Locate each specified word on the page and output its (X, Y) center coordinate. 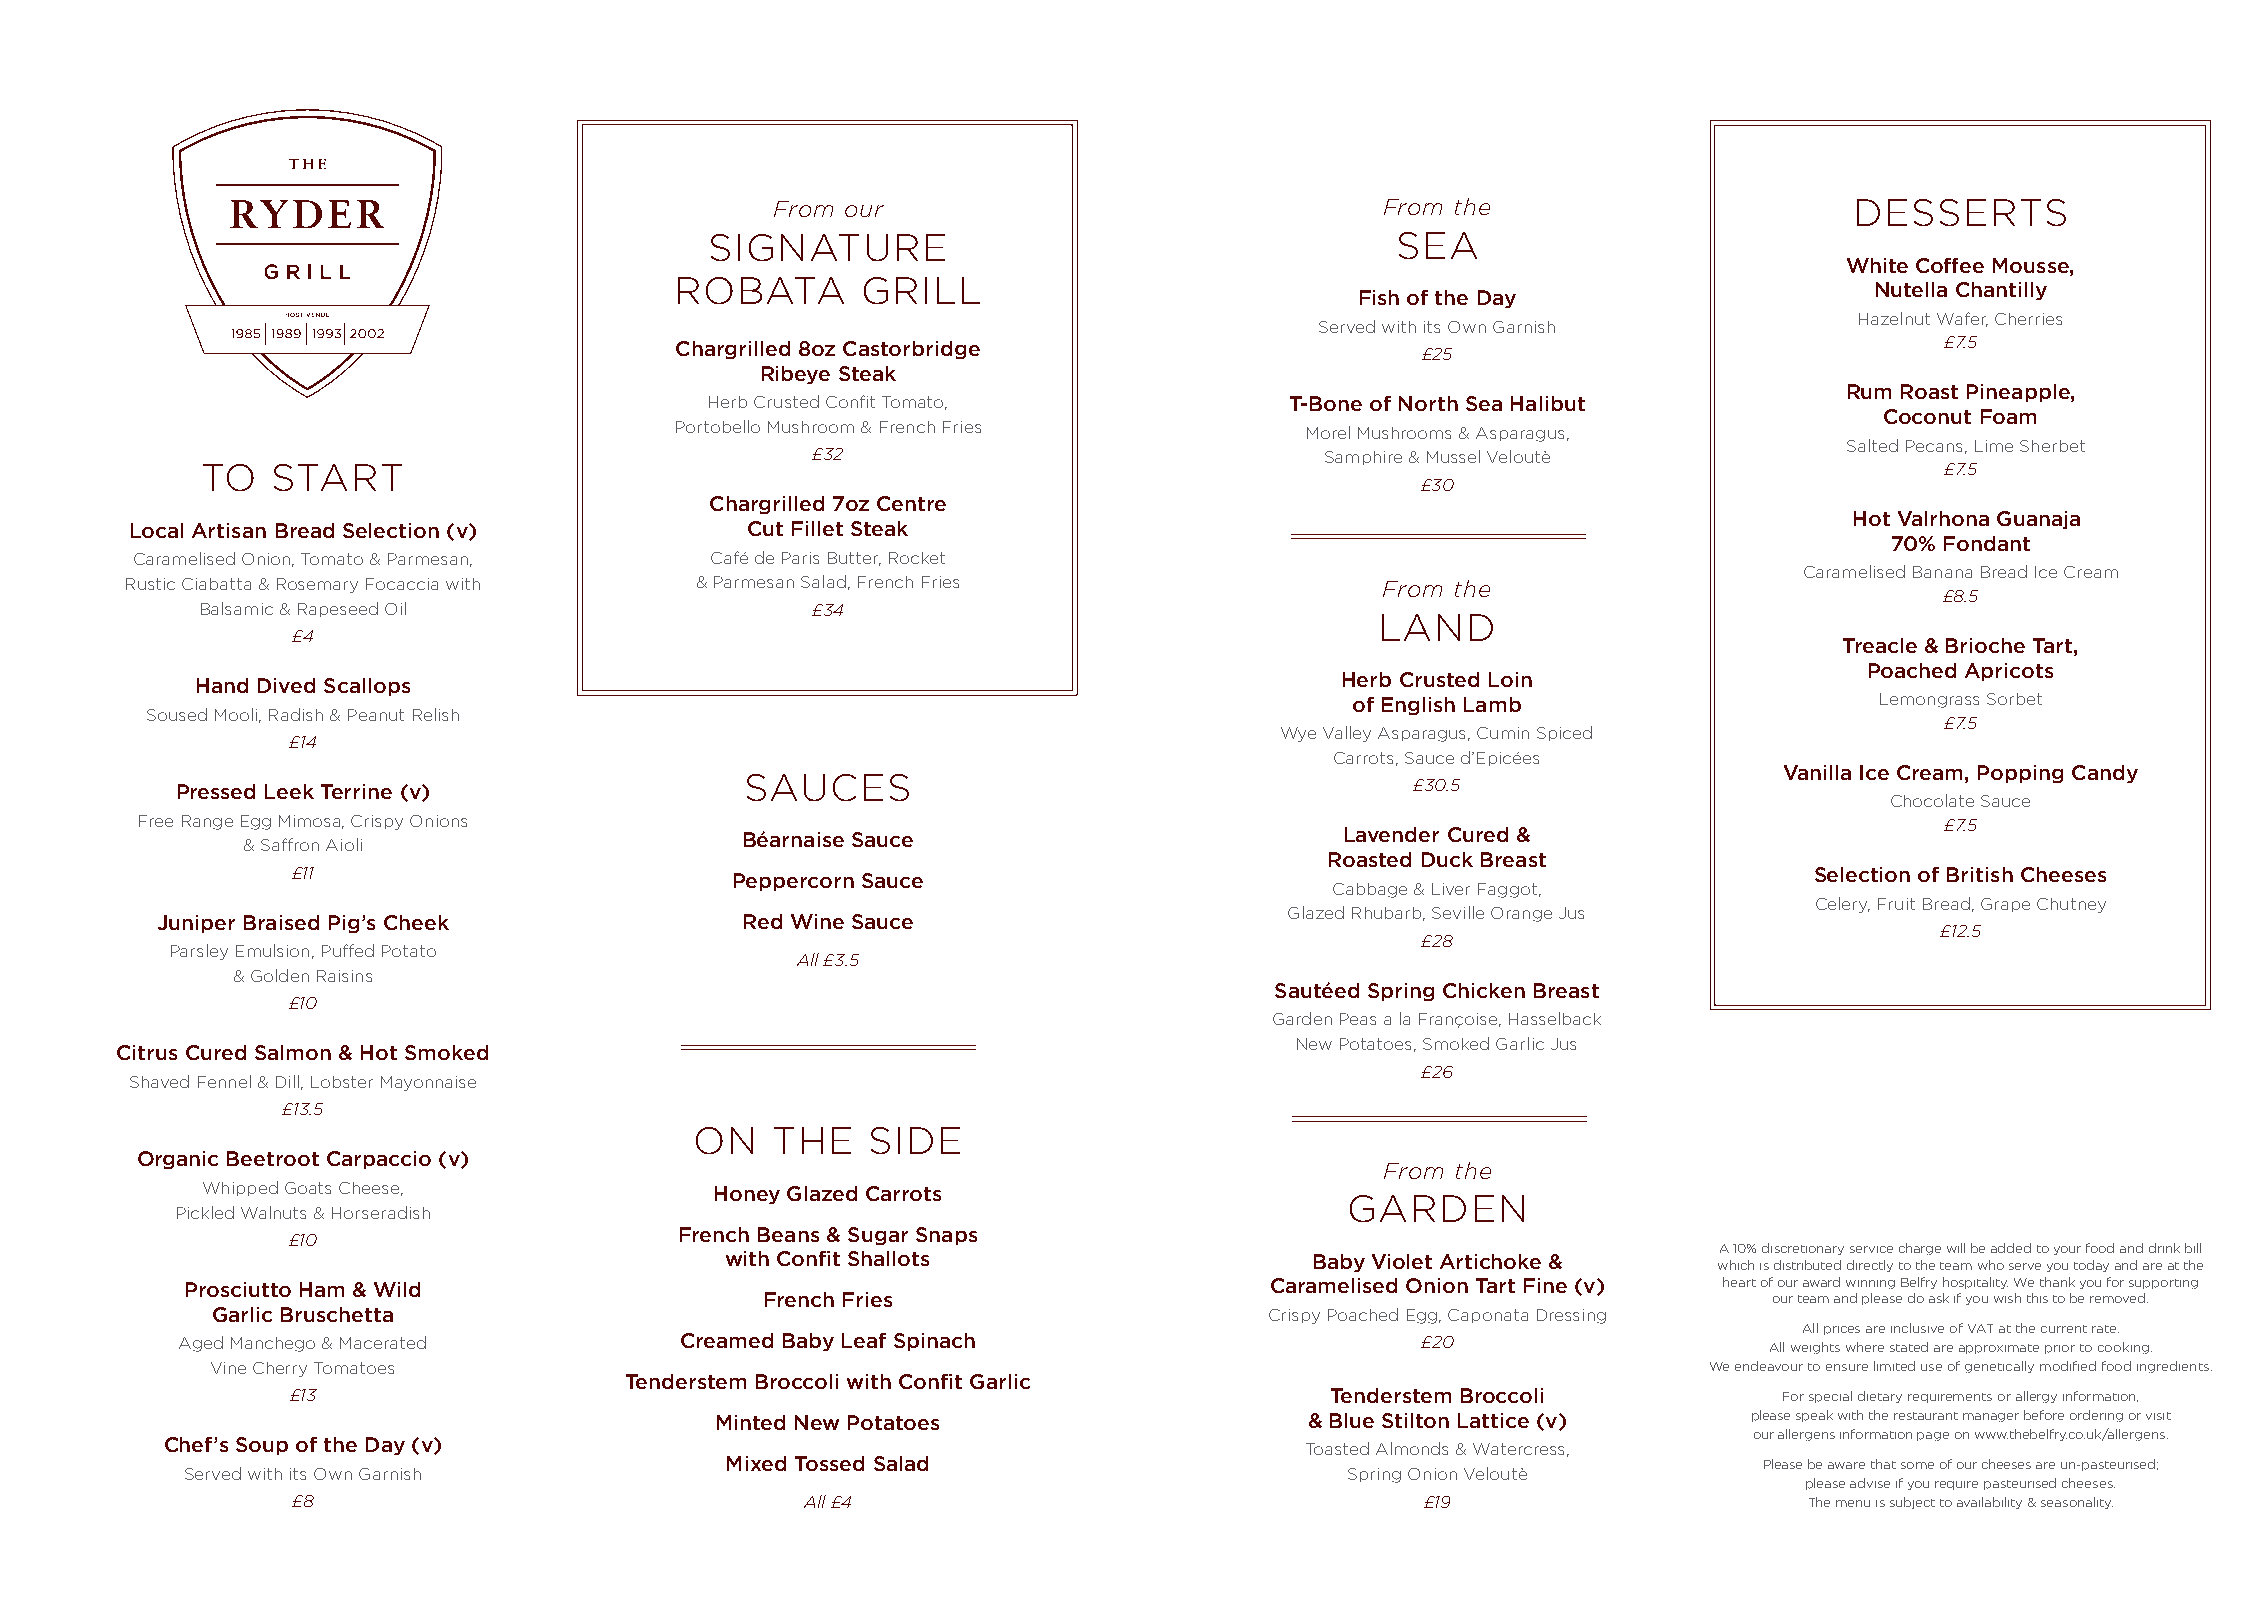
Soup (262, 1446)
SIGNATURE (828, 247)
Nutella (1911, 289)
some (1917, 1465)
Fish (1379, 297)
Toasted (1337, 1448)
